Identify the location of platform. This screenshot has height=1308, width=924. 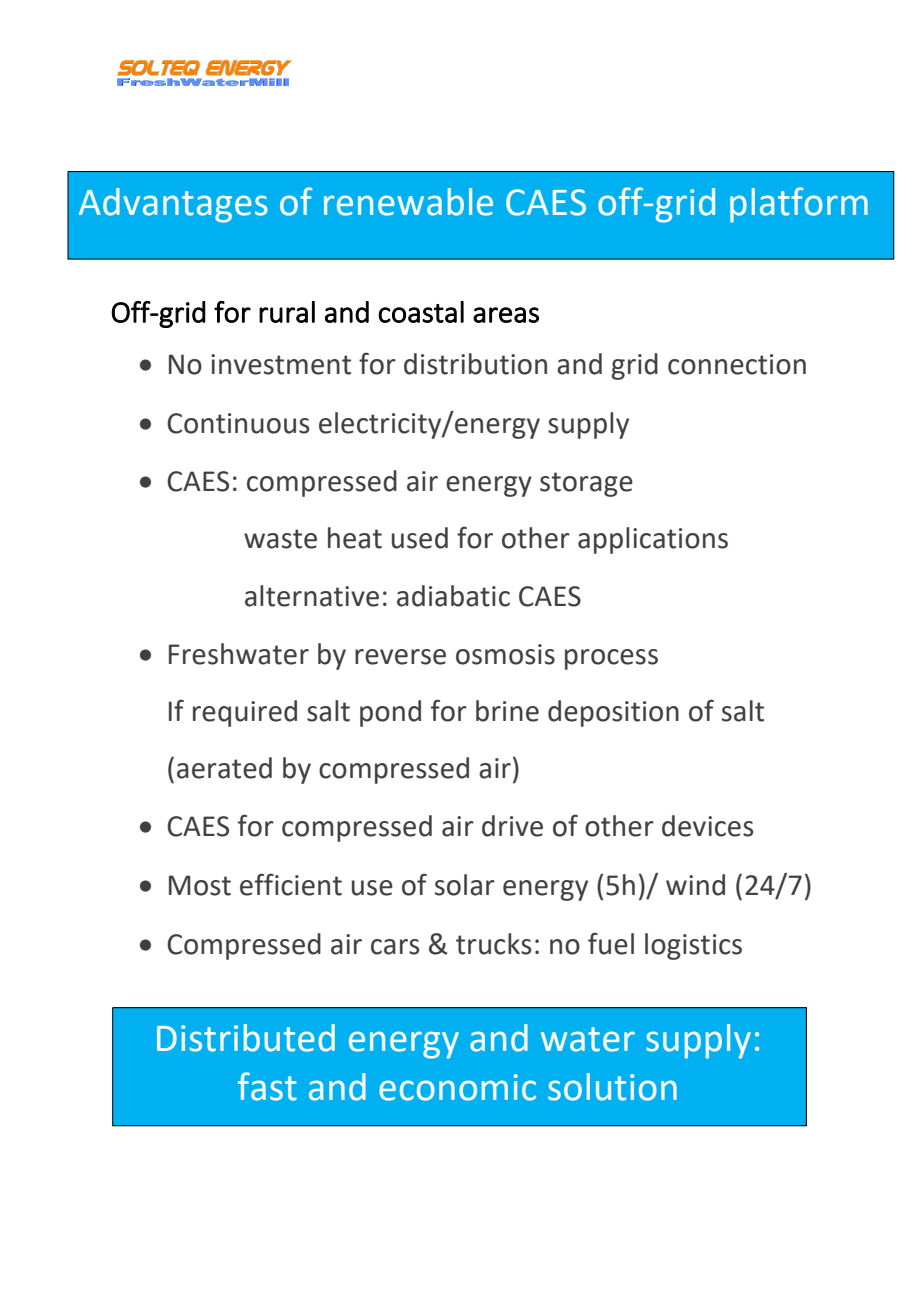
(799, 205).
